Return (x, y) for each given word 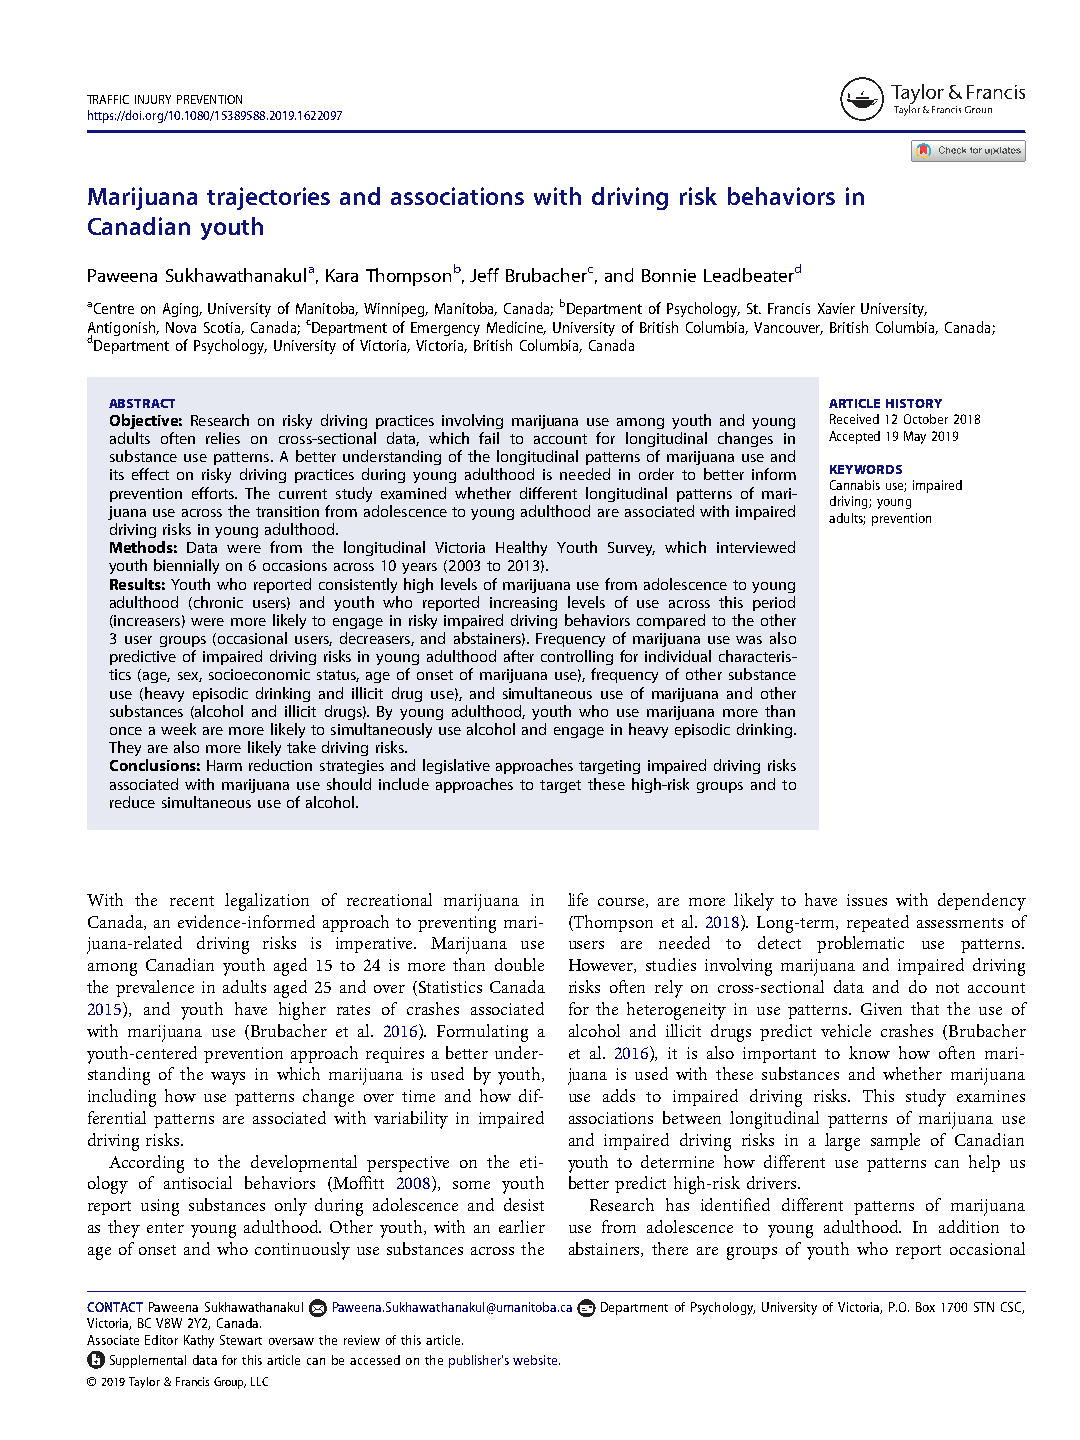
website (536, 1360)
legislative (456, 766)
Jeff (484, 275)
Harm (224, 765)
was (749, 640)
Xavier (836, 308)
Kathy (199, 1341)
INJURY (153, 99)
